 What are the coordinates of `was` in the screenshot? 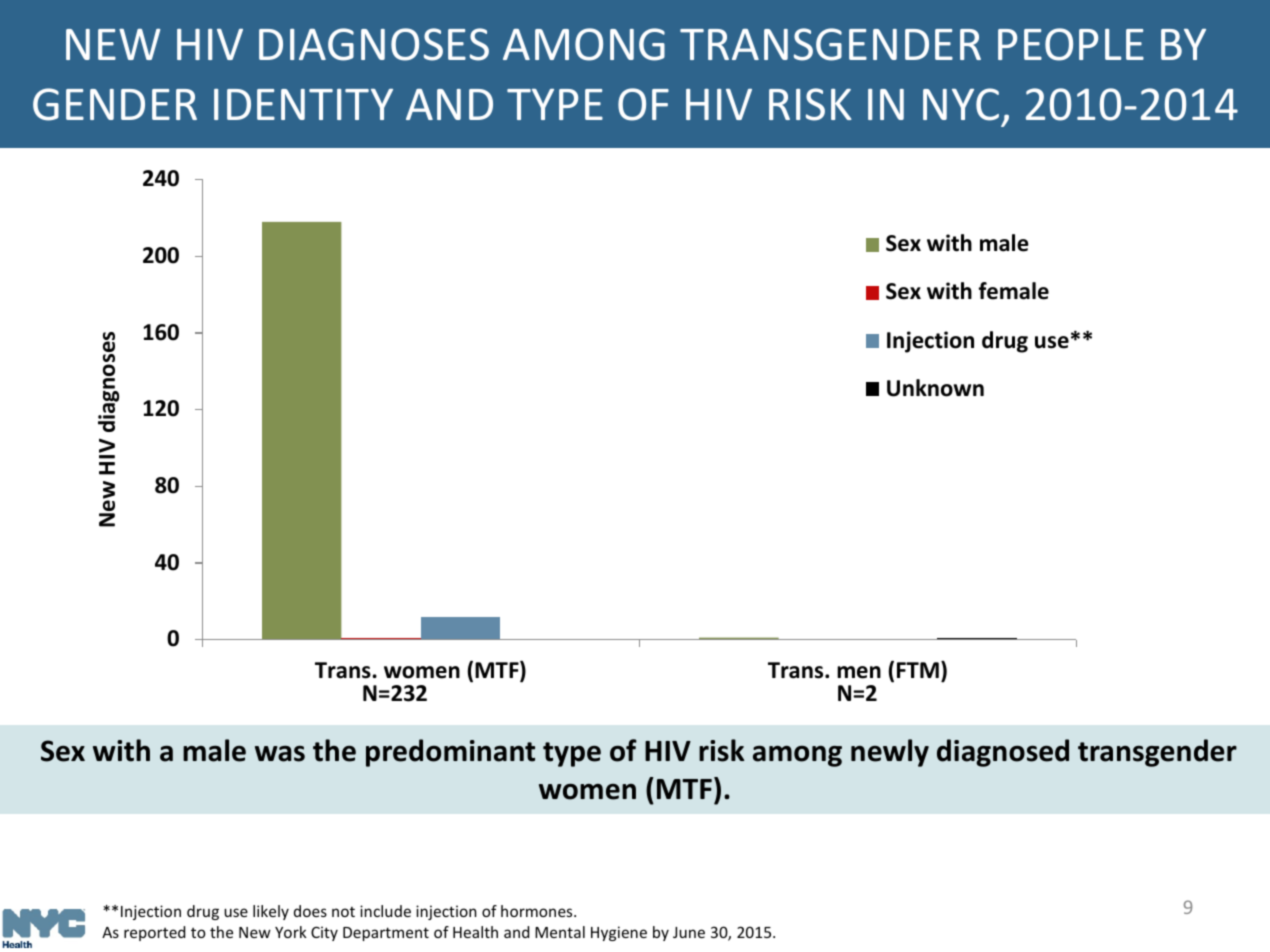 It's located at (280, 754).
